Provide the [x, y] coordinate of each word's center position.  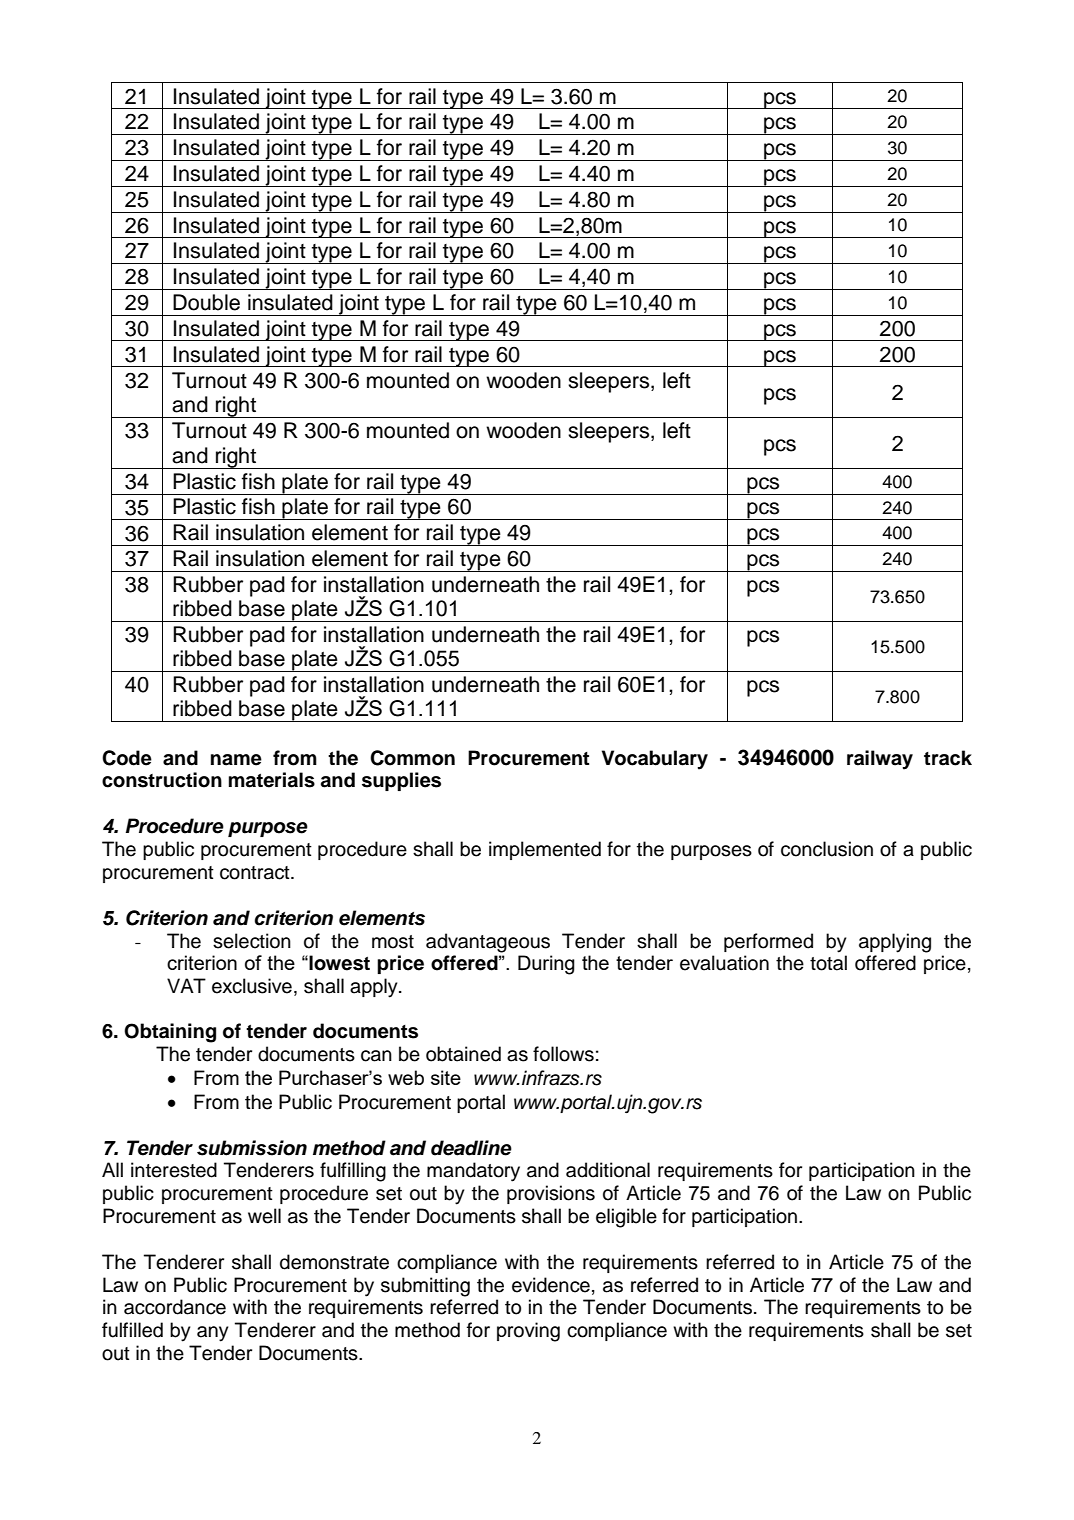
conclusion [827, 849]
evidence [551, 1285]
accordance [175, 1307]
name [236, 760]
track [948, 758]
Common [412, 758]
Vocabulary [655, 760]
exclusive [252, 986]
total [828, 963]
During [546, 965]
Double [206, 302]
